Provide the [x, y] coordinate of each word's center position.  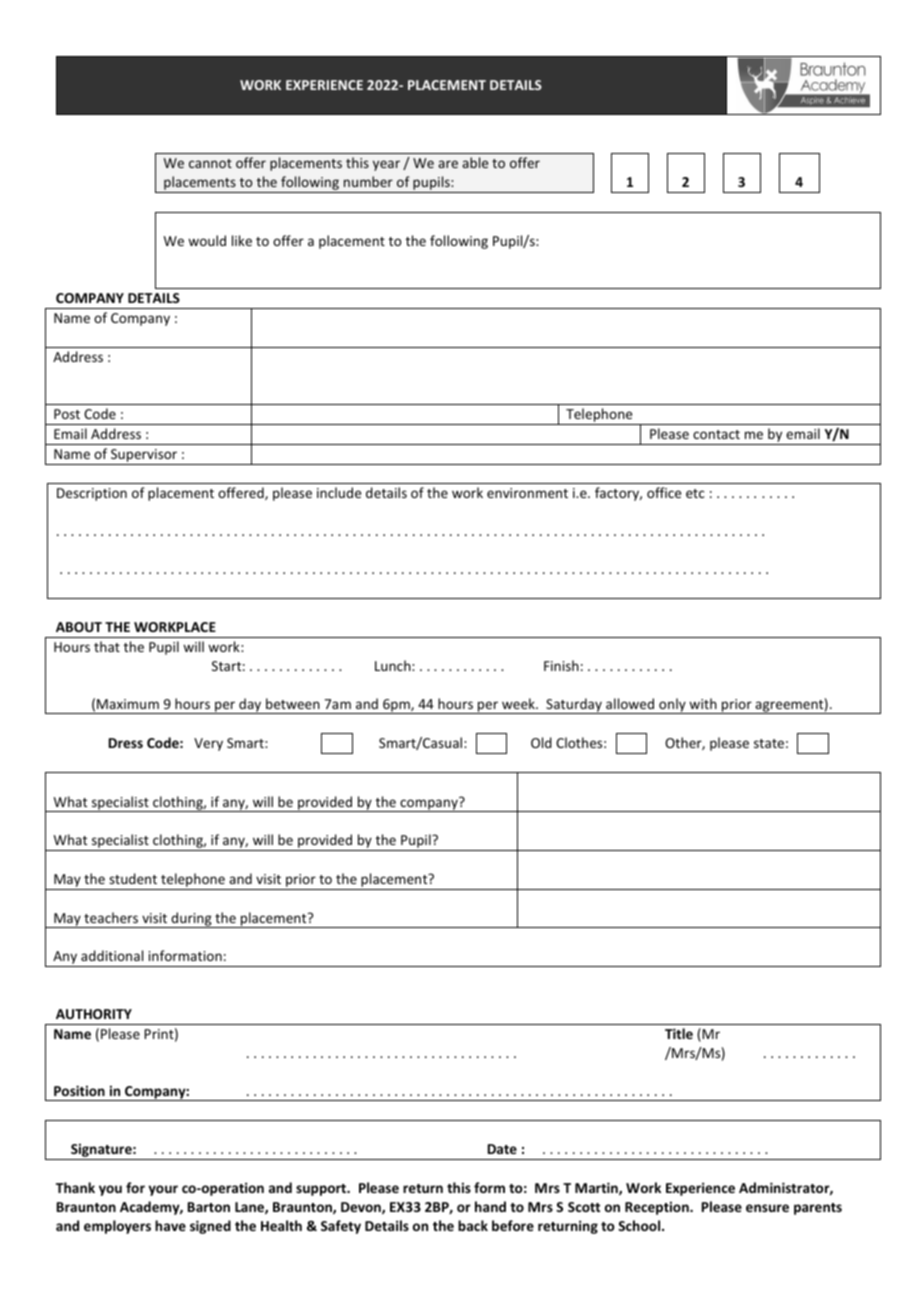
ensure [767, 1208]
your [163, 1190]
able [475, 162]
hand [490, 1206]
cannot [210, 163]
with [703, 703]
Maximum [128, 704]
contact [716, 434]
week [519, 703]
